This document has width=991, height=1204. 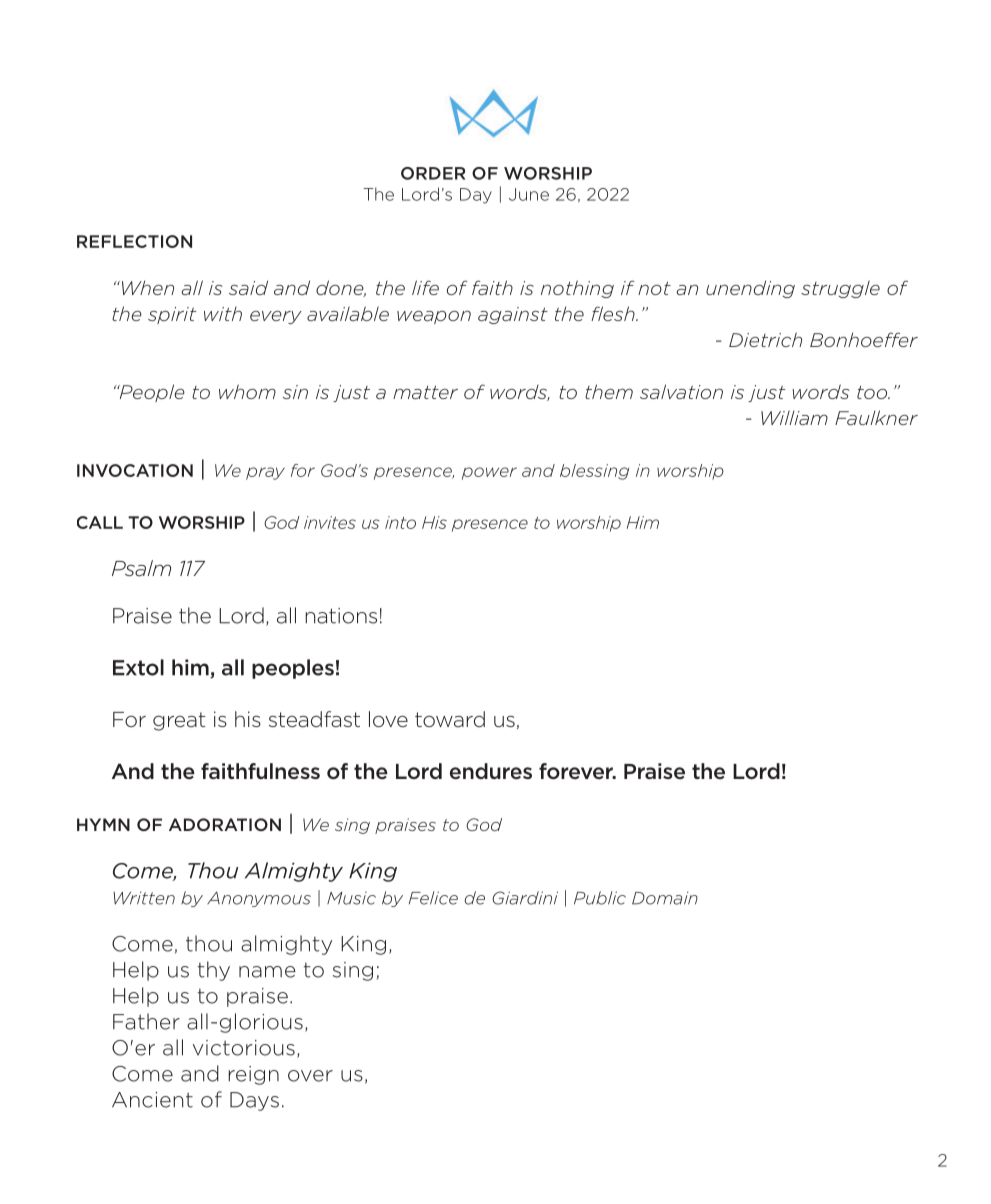 I want to click on Extol, so click(x=138, y=667).
